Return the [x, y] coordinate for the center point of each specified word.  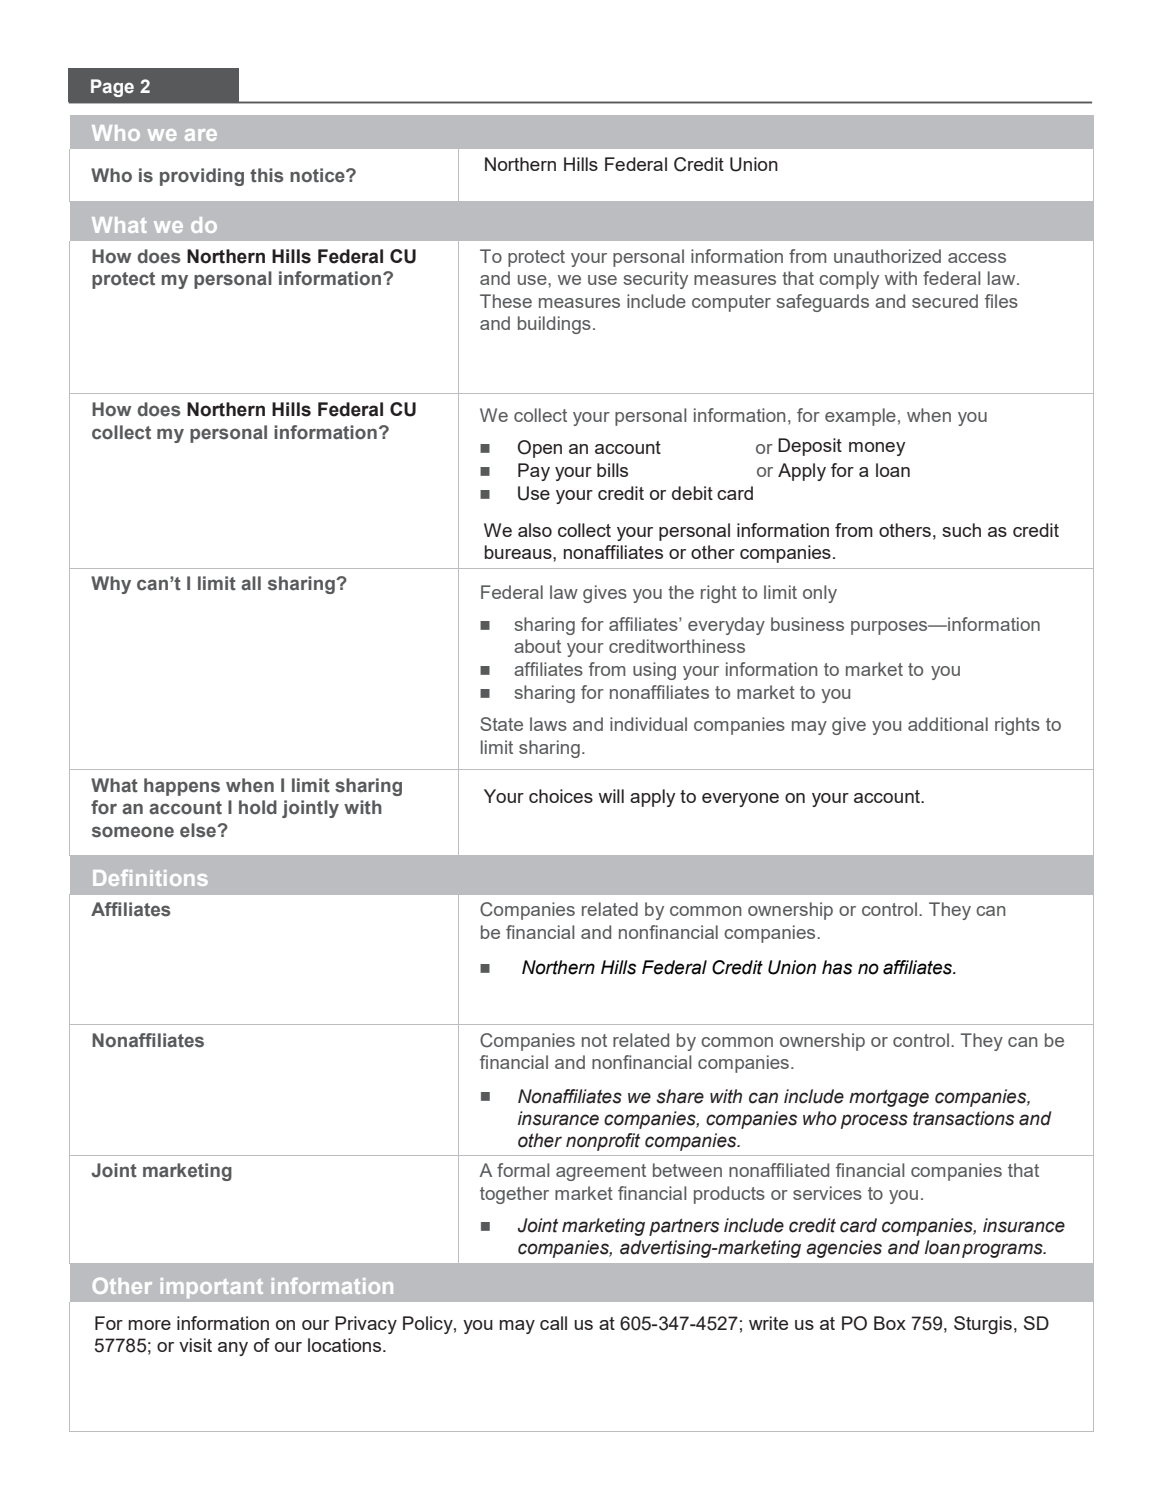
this [267, 175]
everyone [740, 800]
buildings [554, 325]
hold [258, 807]
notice [318, 175]
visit [195, 1345]
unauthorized [887, 256]
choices [561, 796]
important [212, 1288]
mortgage [889, 1098]
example [860, 417]
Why [111, 585]
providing [202, 177]
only [820, 594]
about [537, 646]
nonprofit [603, 1142]
